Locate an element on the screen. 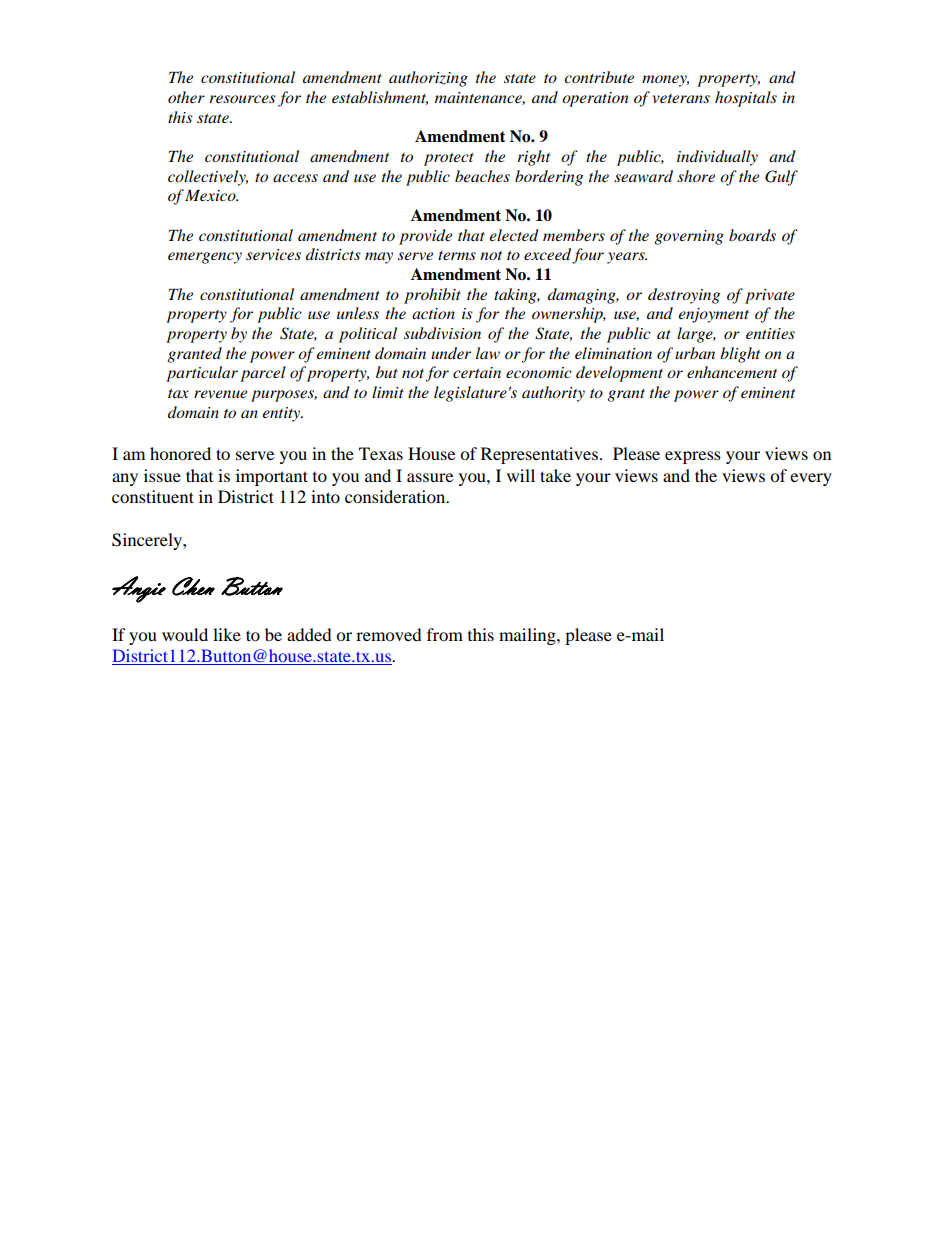 The height and width of the screenshot is (1233, 952). like is located at coordinates (227, 634).
